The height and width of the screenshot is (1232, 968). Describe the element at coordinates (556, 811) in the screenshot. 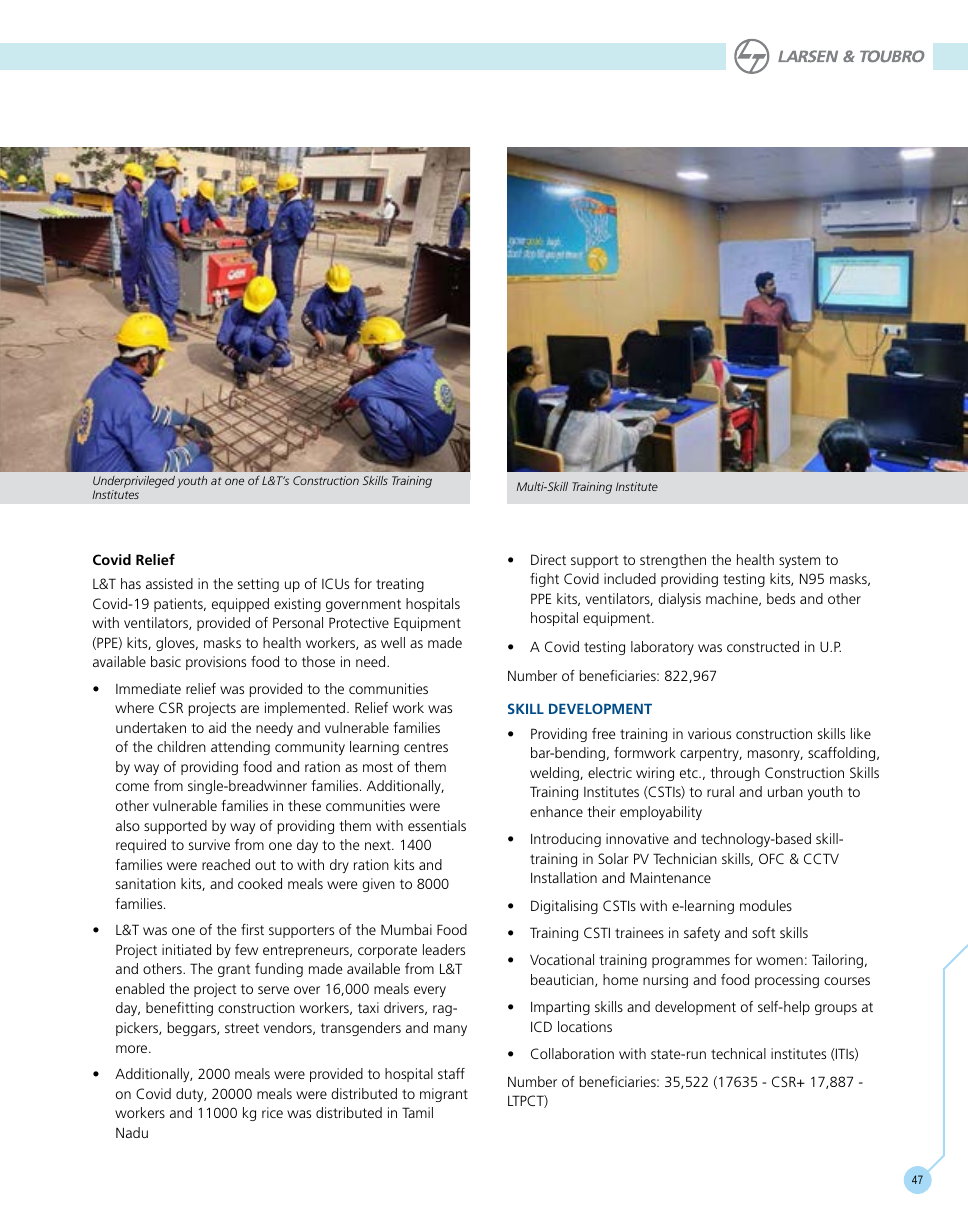

I see `enhance` at that location.
